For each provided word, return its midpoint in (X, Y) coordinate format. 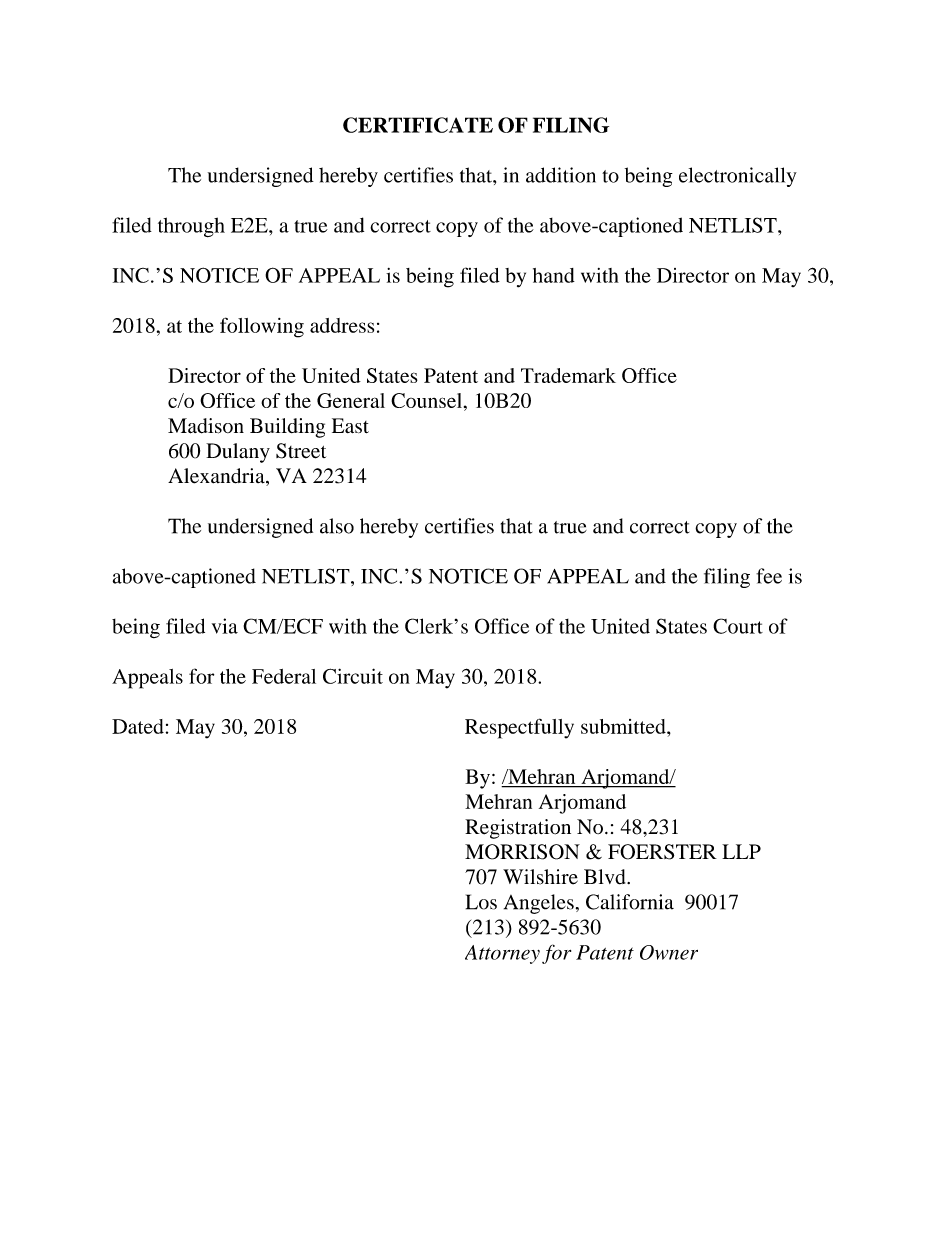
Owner (669, 952)
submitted (624, 726)
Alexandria (217, 477)
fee (769, 576)
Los (481, 902)
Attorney (502, 954)
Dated (138, 726)
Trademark (568, 375)
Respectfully (519, 728)
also (337, 526)
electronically (738, 177)
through (191, 227)
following (262, 327)
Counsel (426, 400)
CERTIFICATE (418, 125)
